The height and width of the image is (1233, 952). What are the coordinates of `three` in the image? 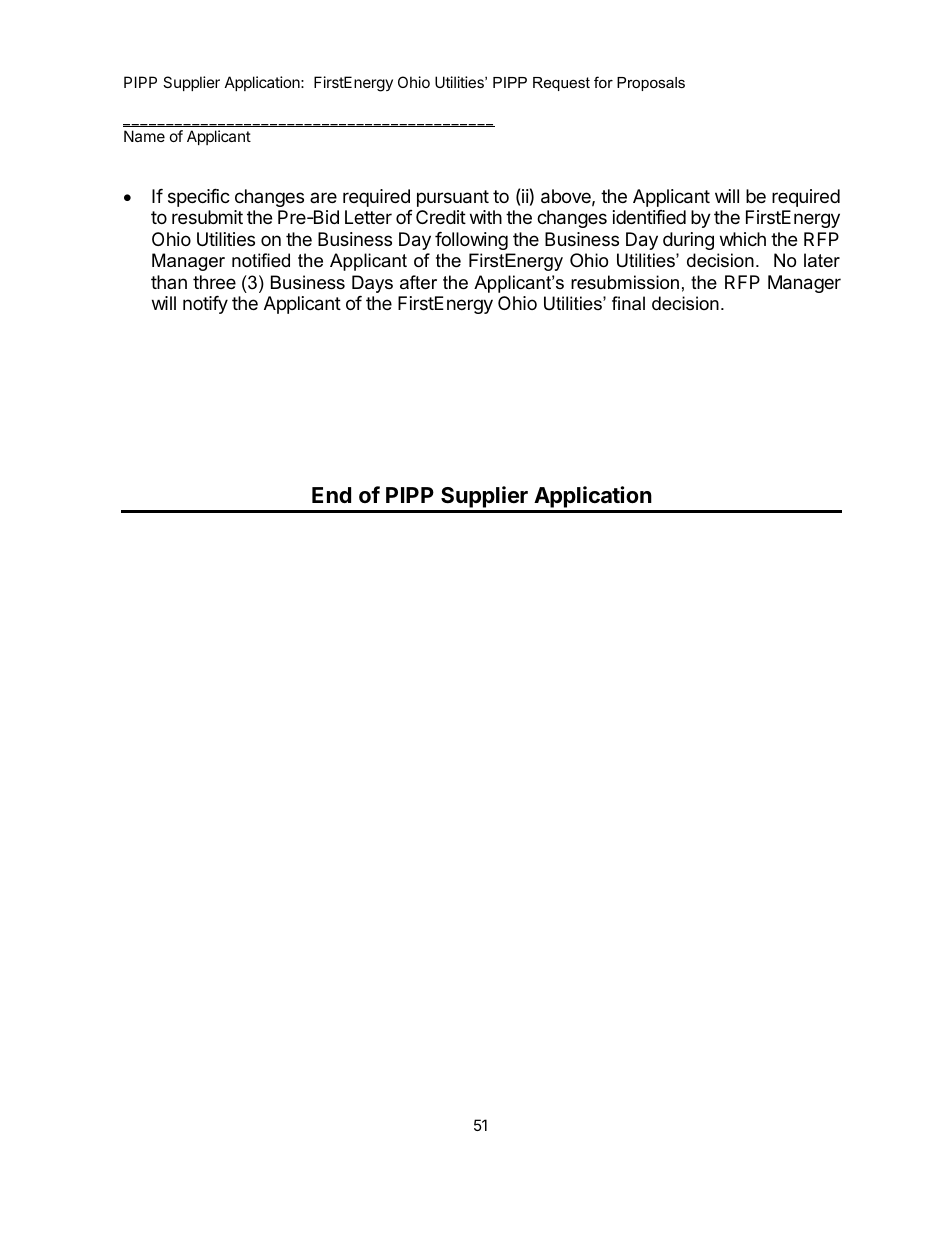 It's located at (214, 282).
